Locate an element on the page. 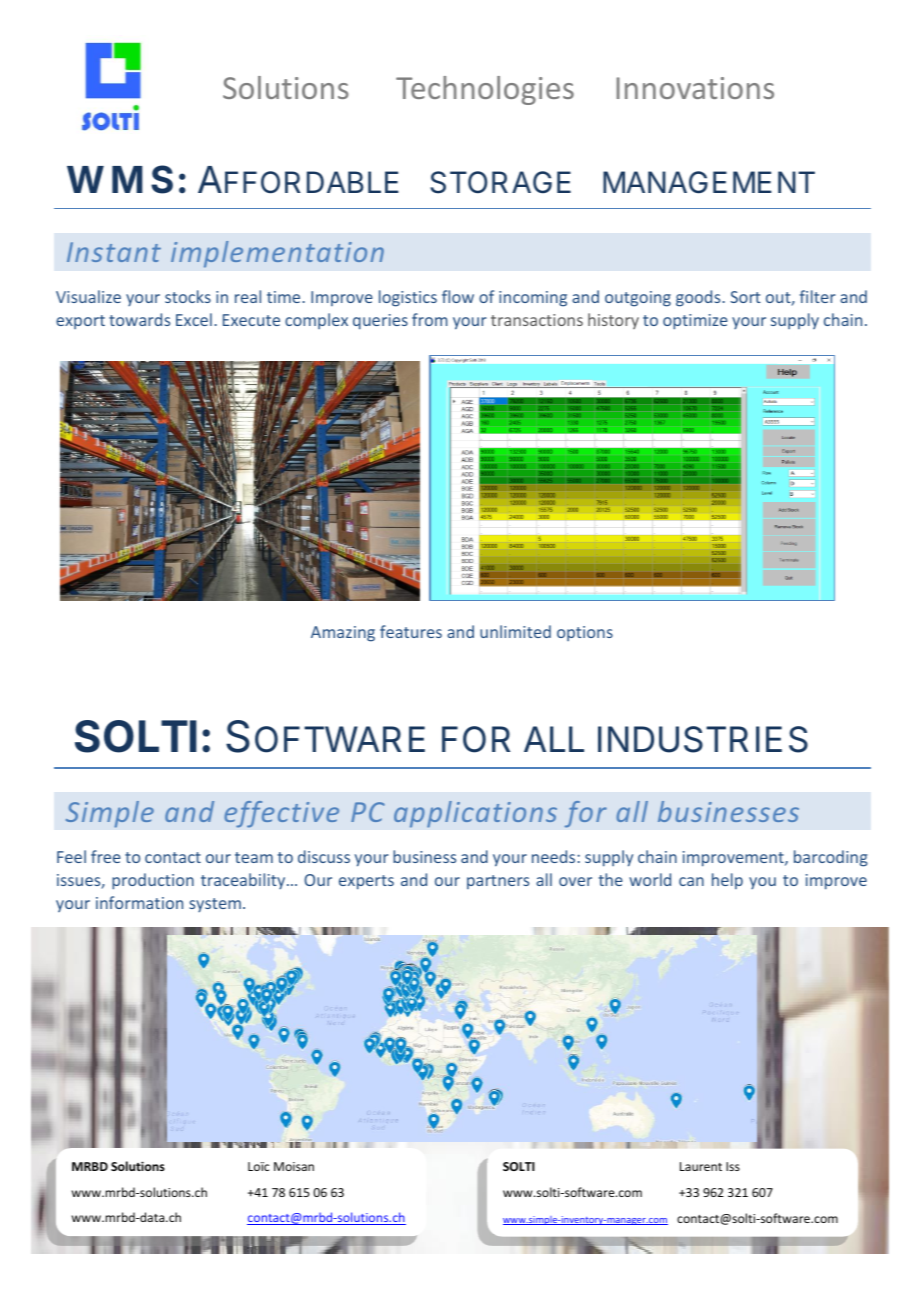  Amazing is located at coordinates (343, 634).
